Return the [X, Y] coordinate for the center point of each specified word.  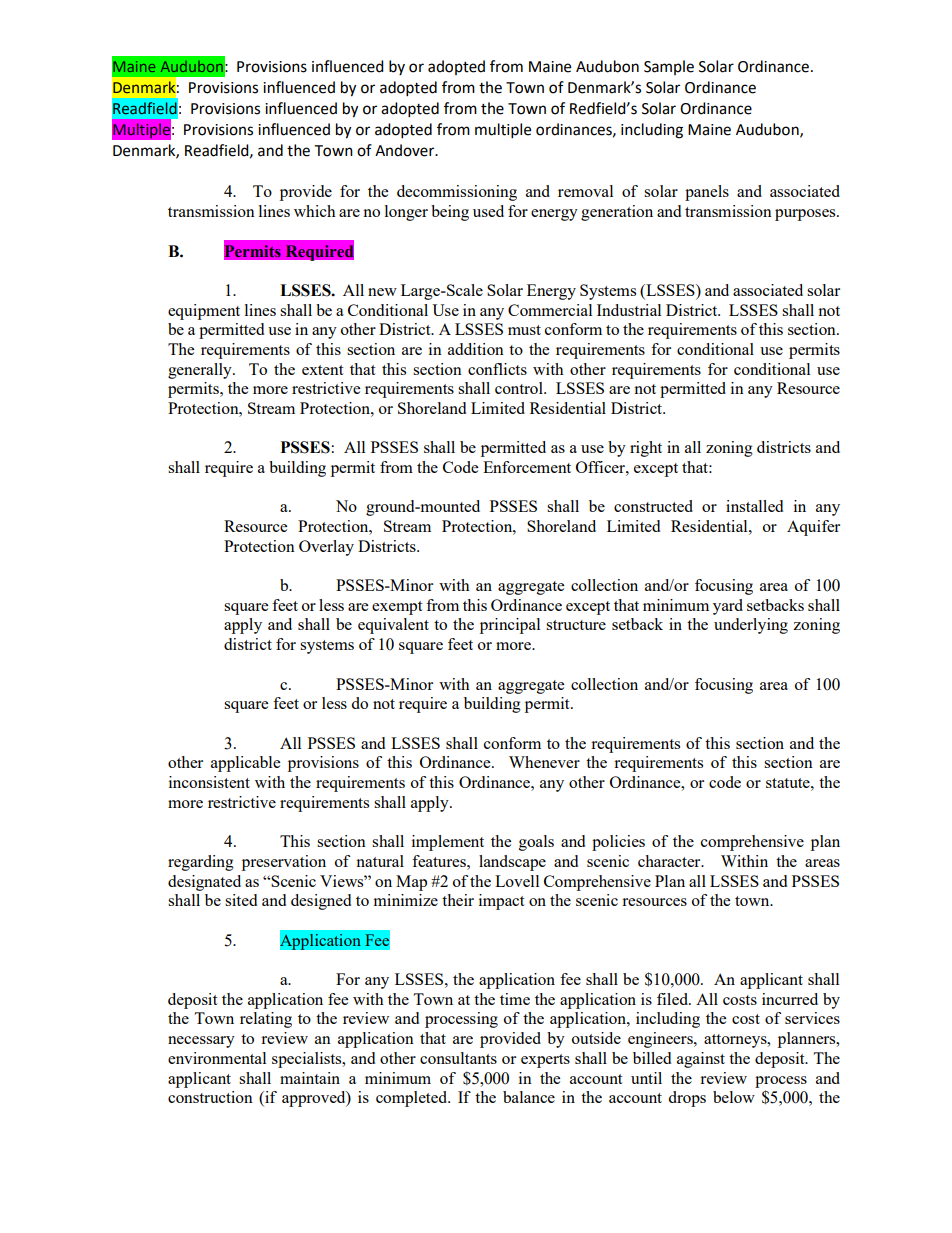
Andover [406, 150]
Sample [669, 67]
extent [322, 370]
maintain [310, 1078]
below [734, 1097]
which [315, 211]
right [646, 449]
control [520, 388]
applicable [245, 764]
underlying [751, 626]
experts [545, 1061]
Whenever [544, 762]
